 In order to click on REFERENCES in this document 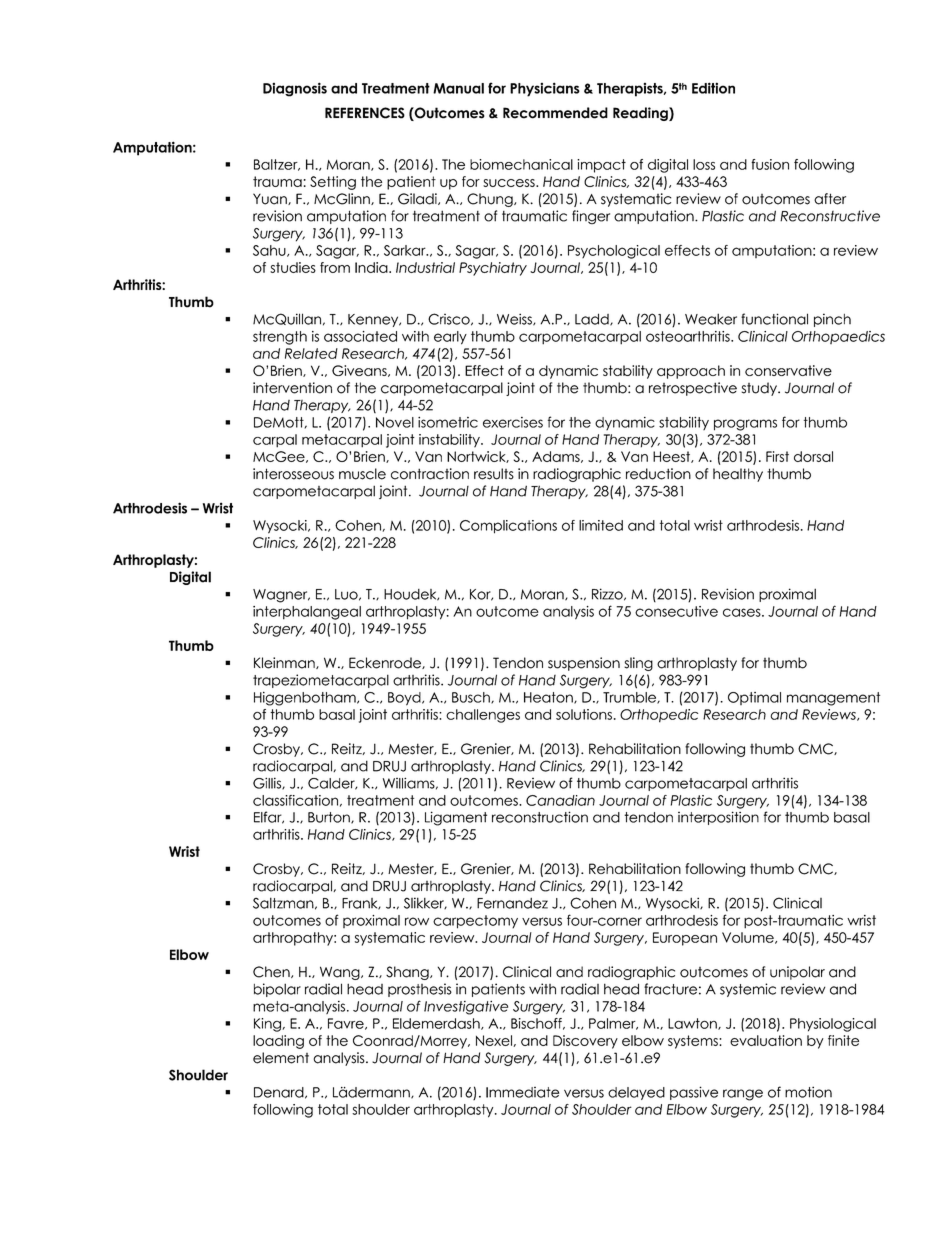, I will do `click(365, 113)`.
